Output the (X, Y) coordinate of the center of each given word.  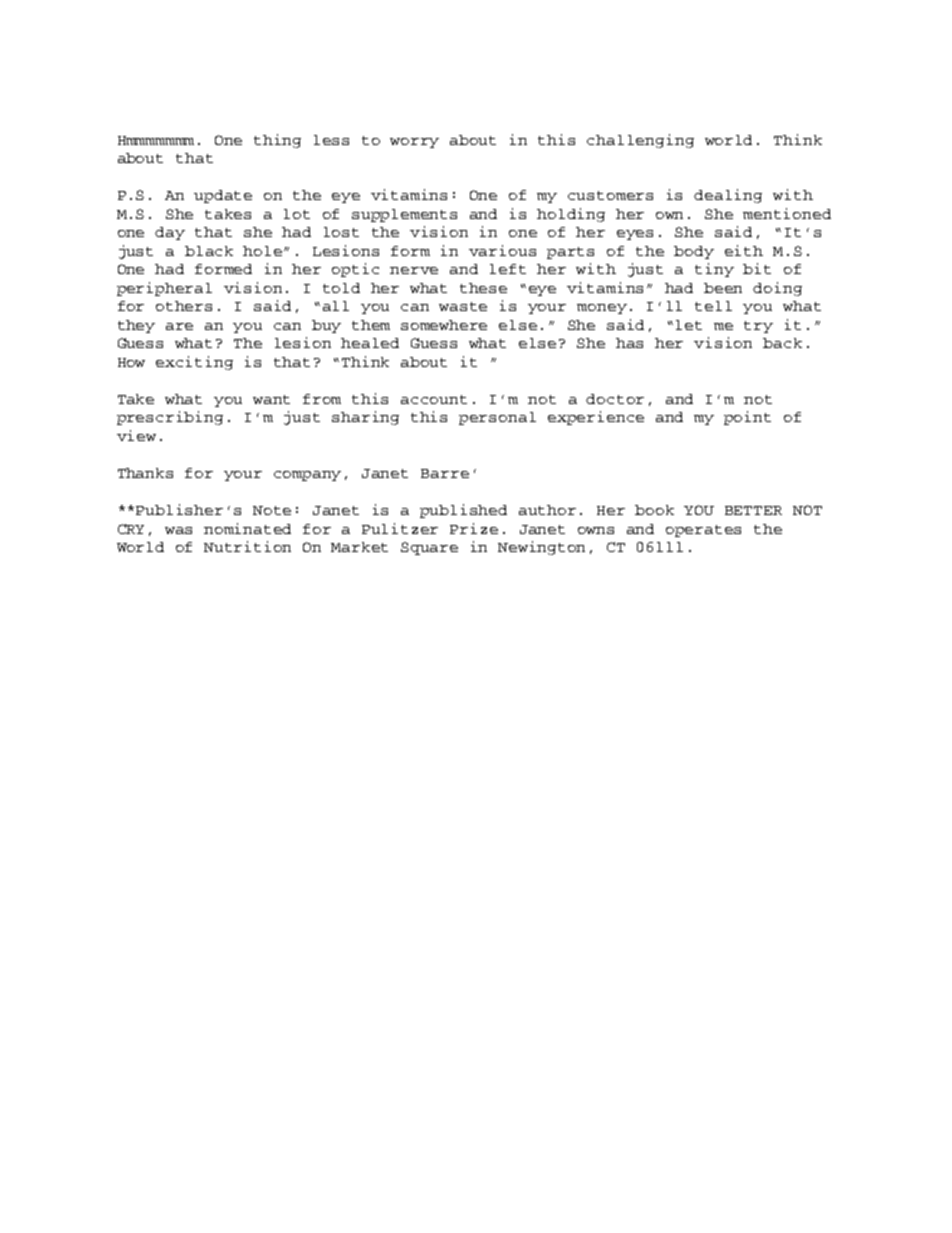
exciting (194, 363)
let (689, 325)
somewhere (444, 325)
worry (414, 143)
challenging (640, 141)
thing (277, 141)
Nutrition (247, 546)
